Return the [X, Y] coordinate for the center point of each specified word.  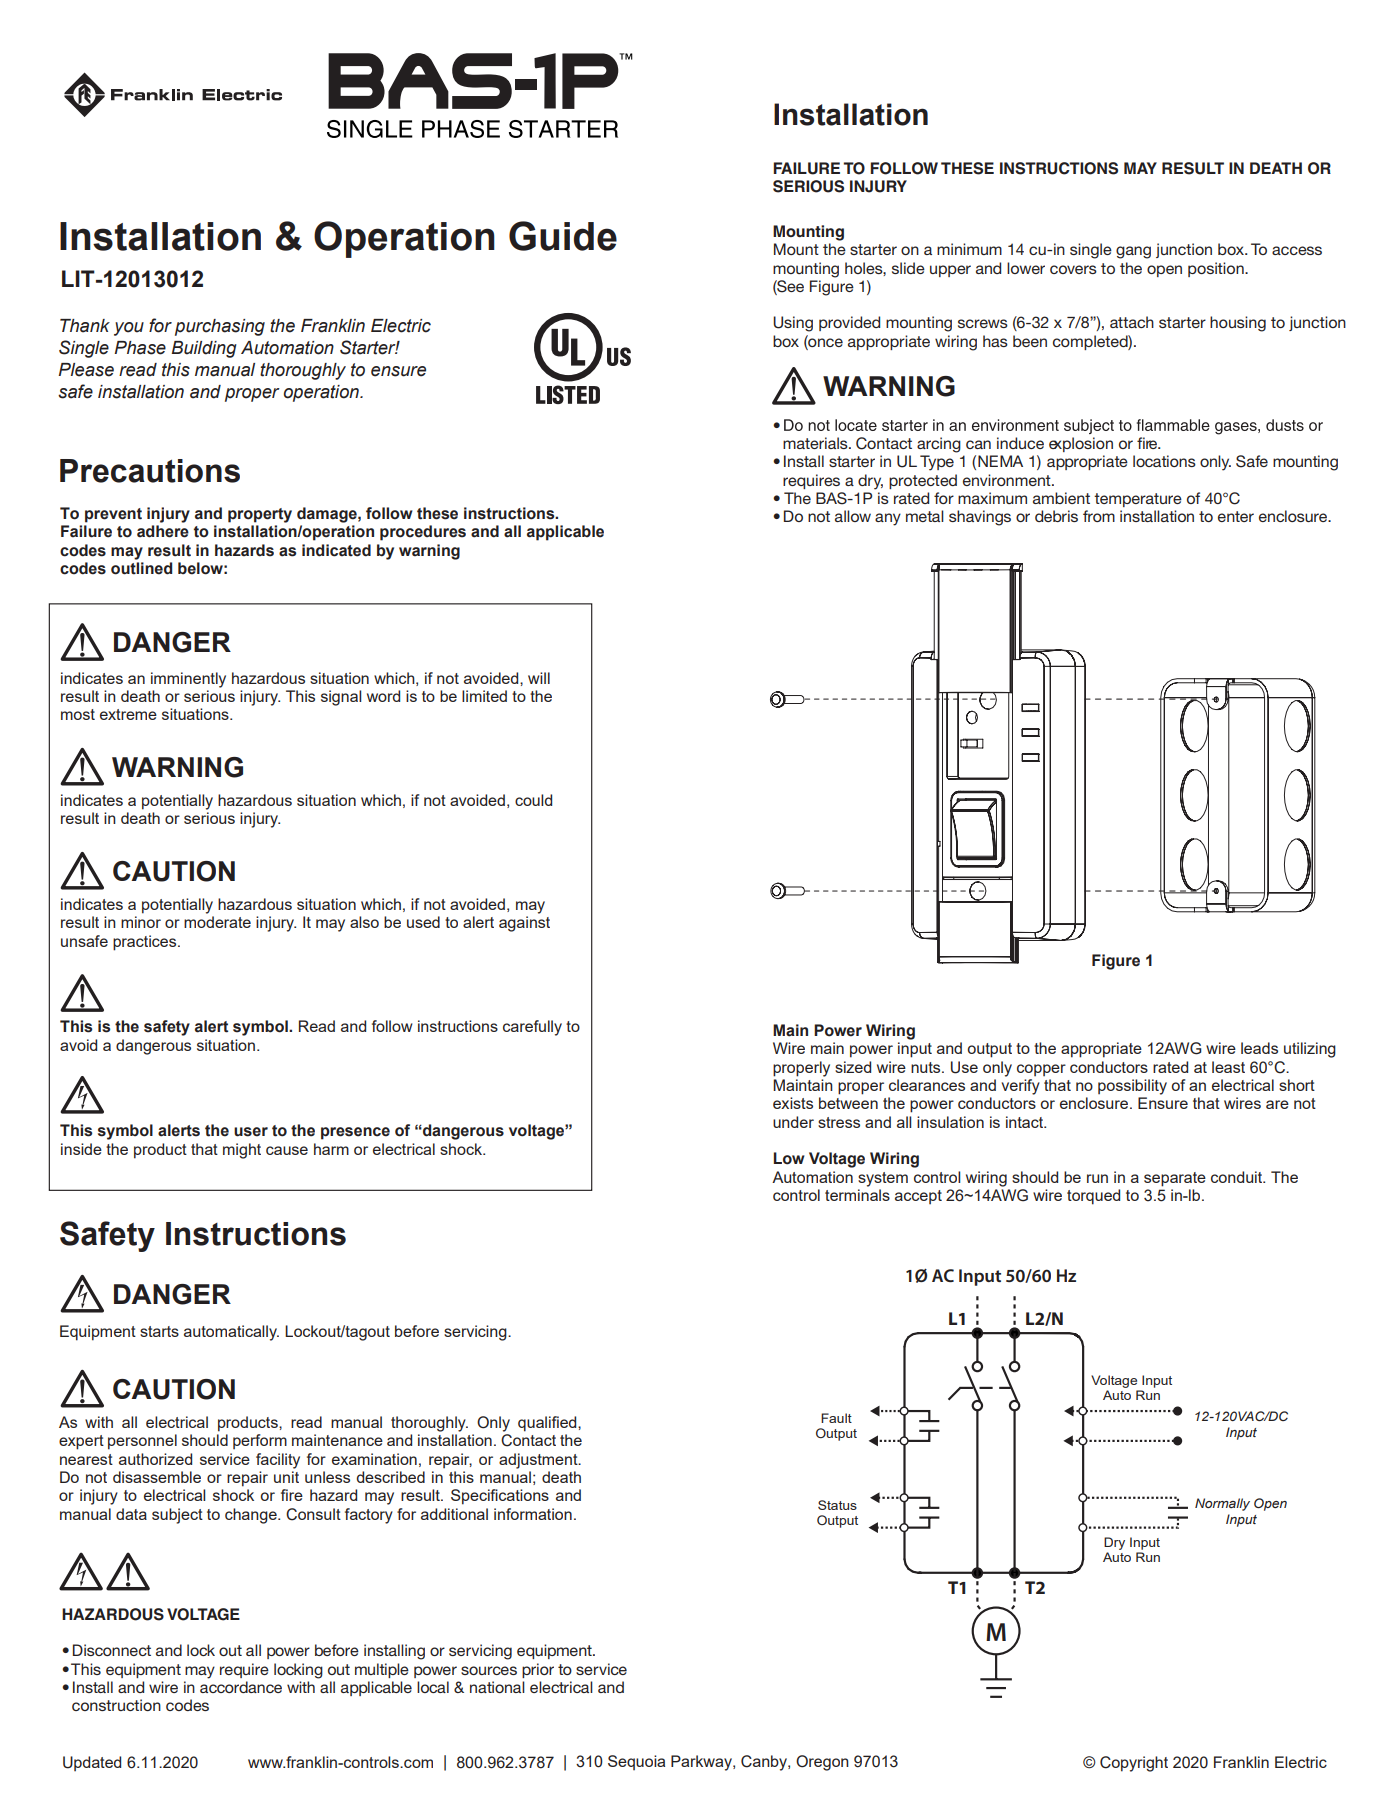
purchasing [220, 327]
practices [146, 943]
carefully [532, 1028]
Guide [563, 236]
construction [116, 1705]
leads [1259, 1048]
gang [1133, 252]
